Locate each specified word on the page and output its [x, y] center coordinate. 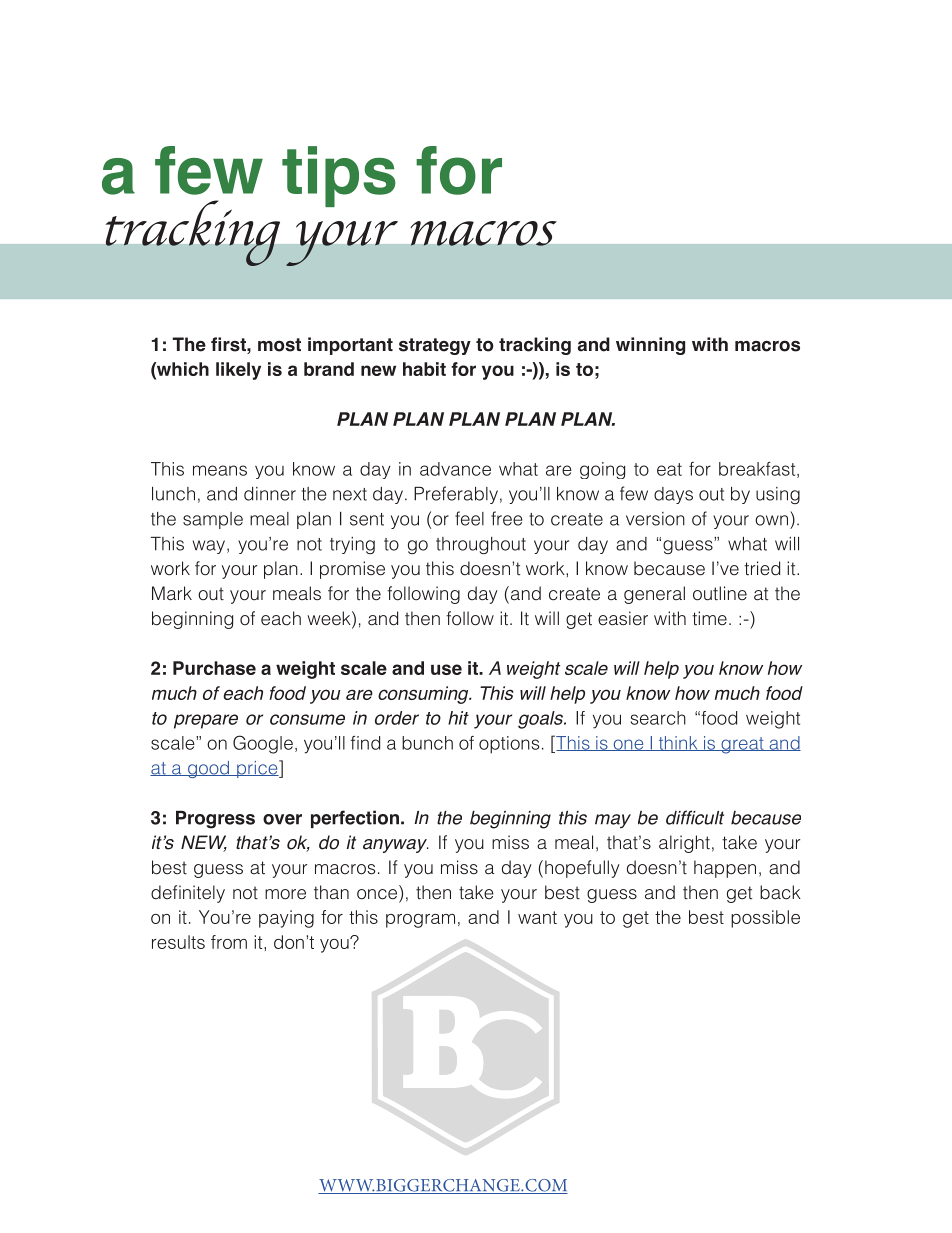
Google [263, 744]
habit [424, 369]
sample [213, 520]
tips [339, 176]
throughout [481, 545]
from [229, 942]
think [678, 743]
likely [238, 371]
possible [765, 919]
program [420, 921]
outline [720, 593]
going [602, 470]
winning [650, 346]
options [509, 745]
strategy [435, 346]
